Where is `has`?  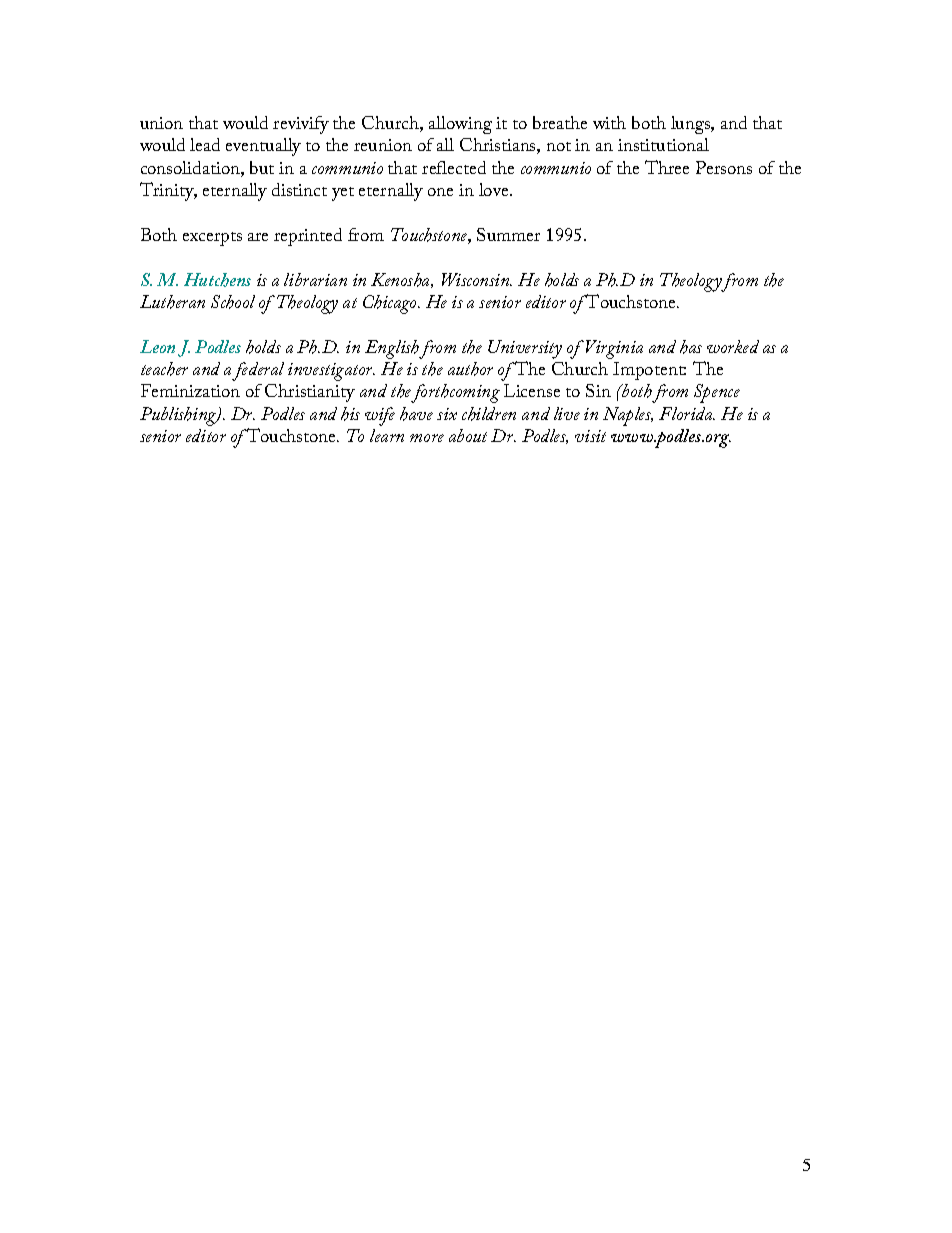 has is located at coordinates (691, 347).
